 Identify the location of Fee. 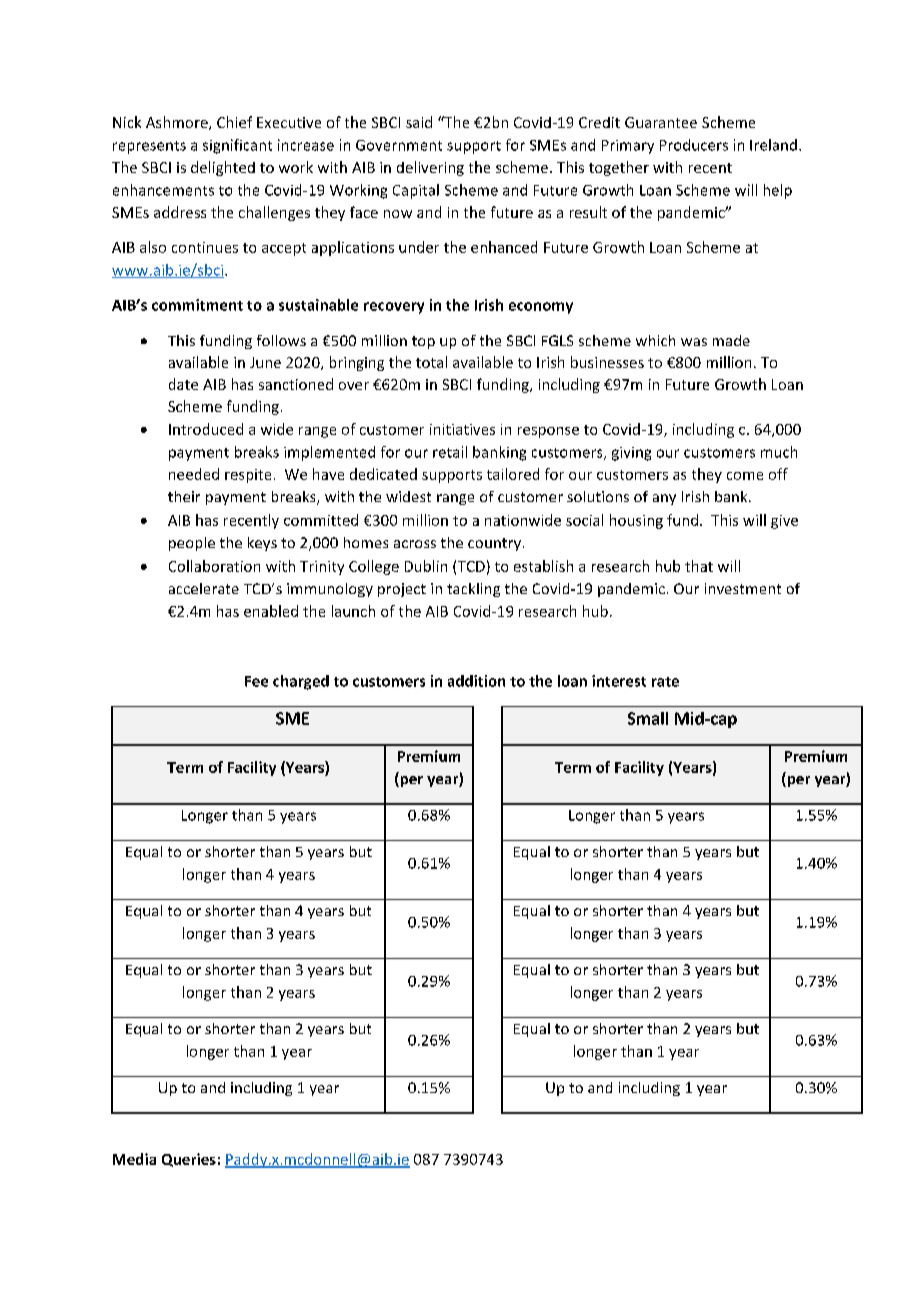
(256, 681).
